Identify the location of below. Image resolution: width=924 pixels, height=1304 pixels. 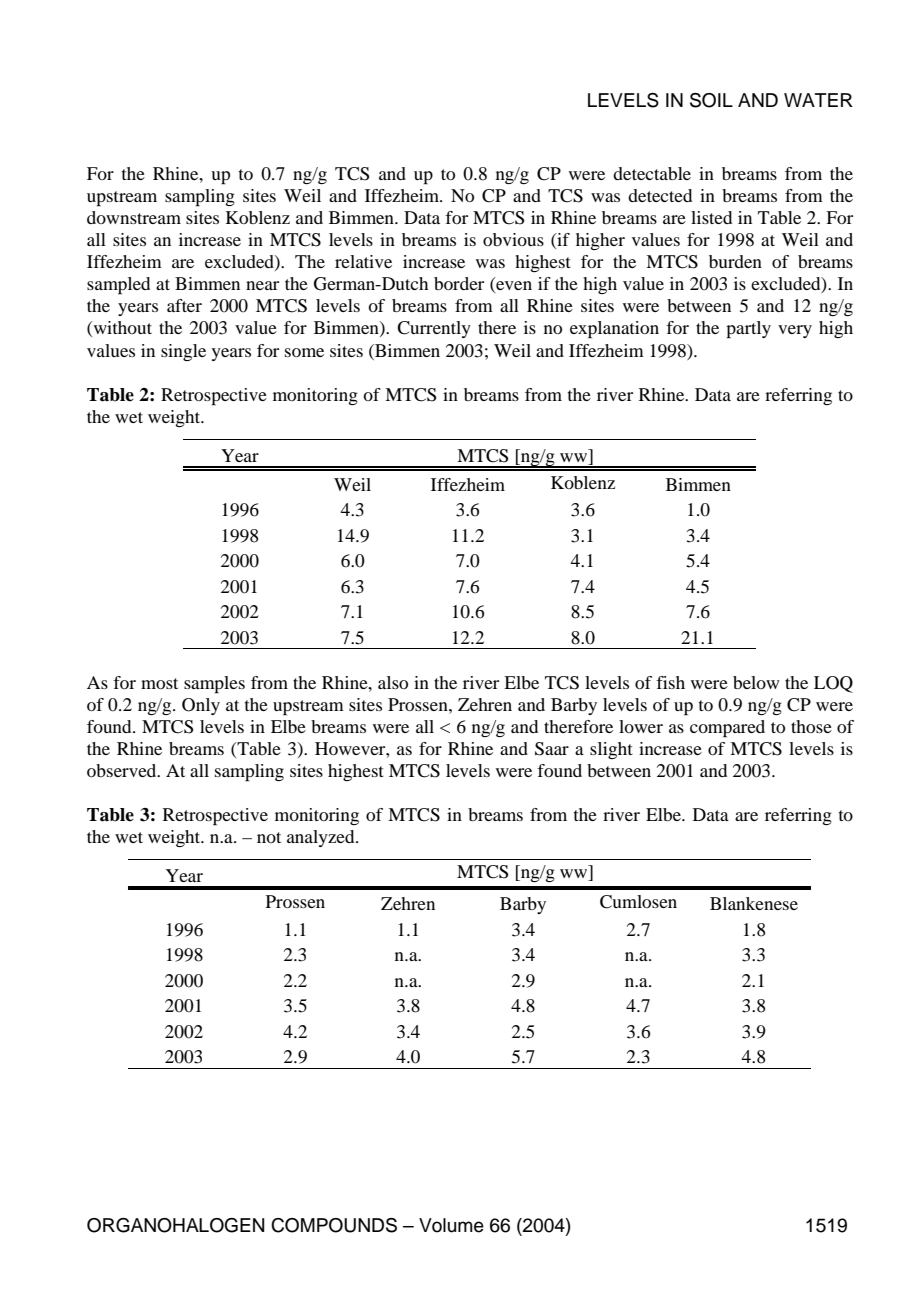
(756, 682).
